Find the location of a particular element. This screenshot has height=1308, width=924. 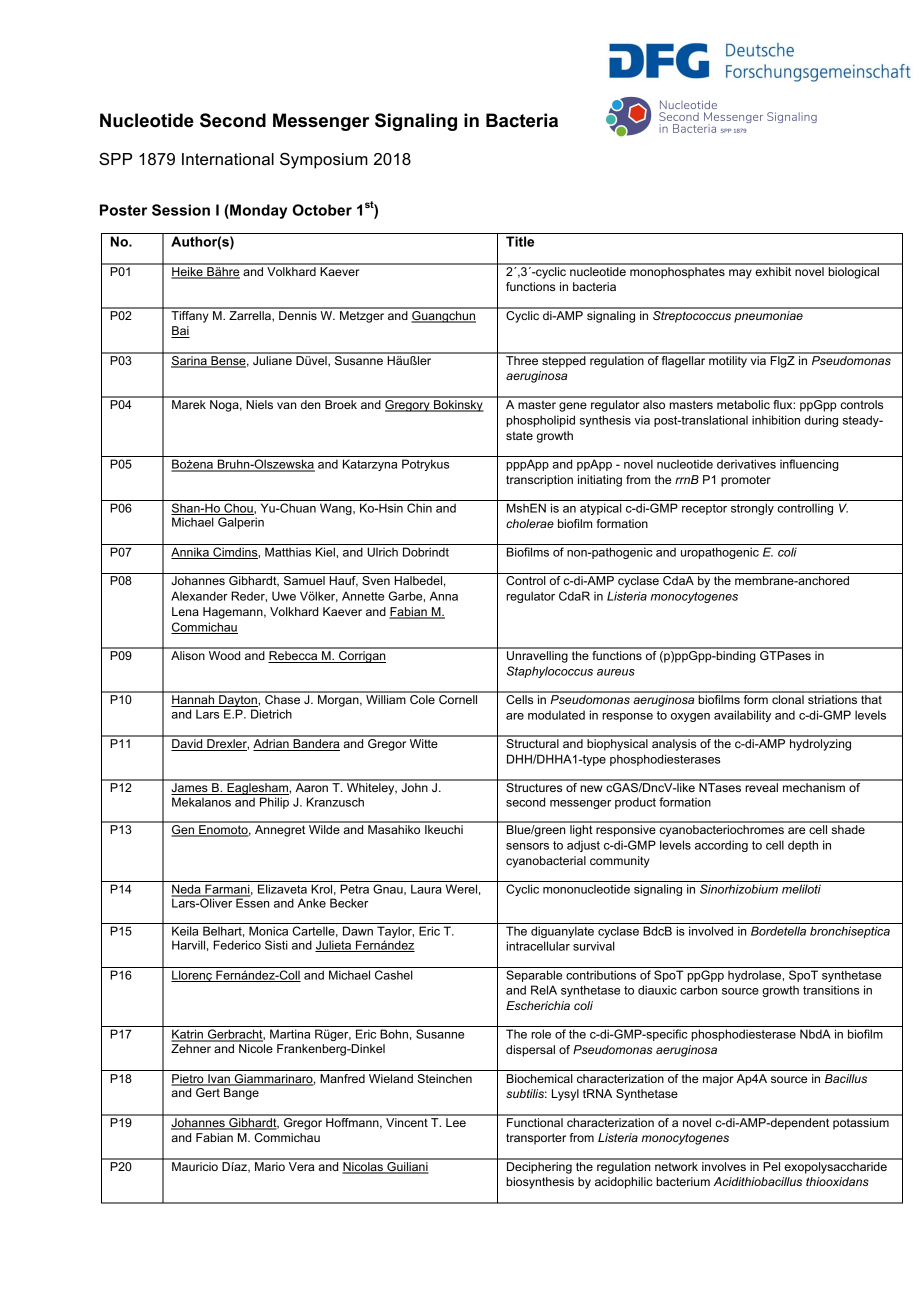

Keila is located at coordinates (185, 931).
